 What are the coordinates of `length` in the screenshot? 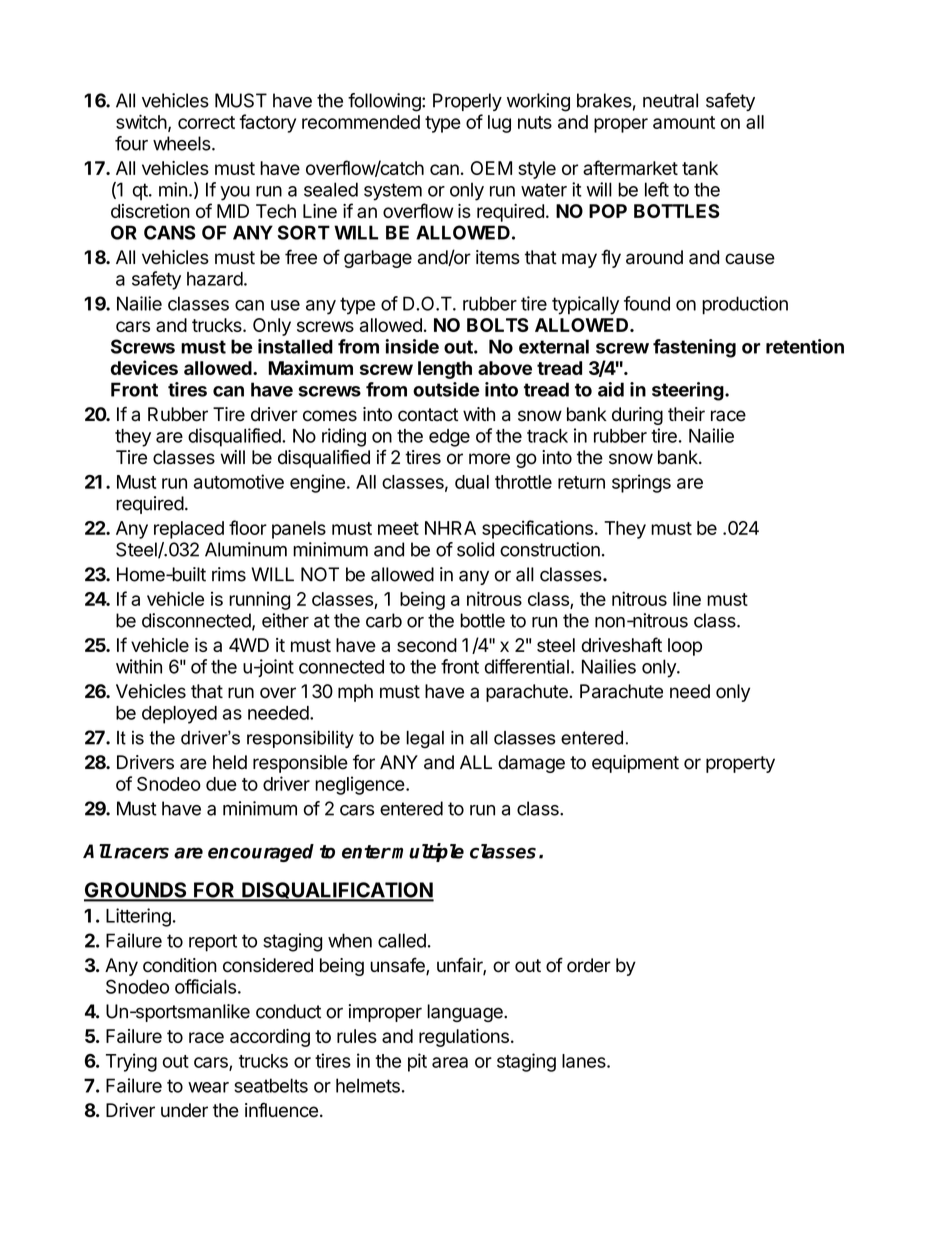 It's located at (445, 370).
